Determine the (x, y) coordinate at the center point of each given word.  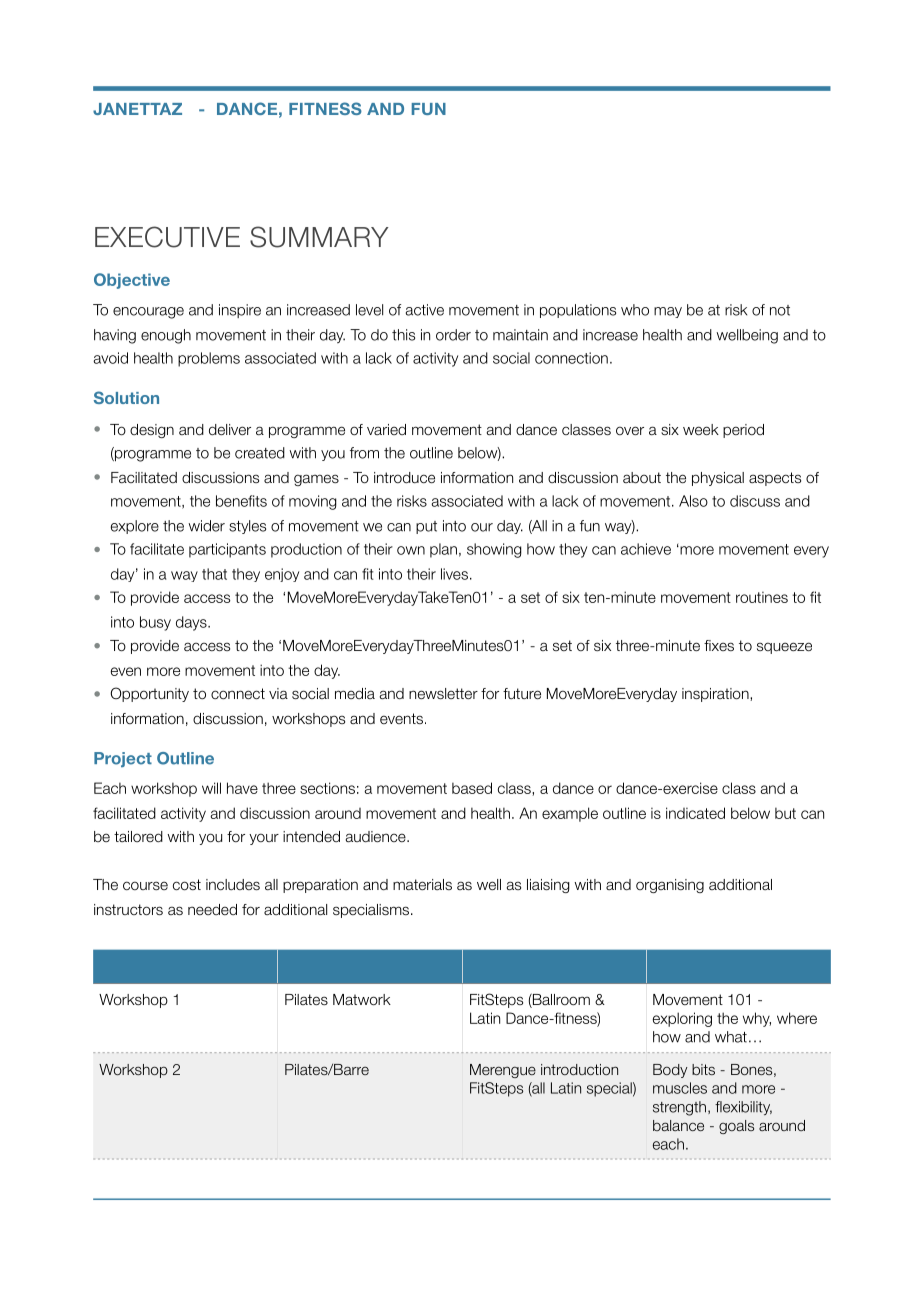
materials (422, 884)
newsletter (443, 693)
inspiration (716, 695)
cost (187, 885)
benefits (241, 501)
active (425, 310)
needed (212, 909)
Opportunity (149, 694)
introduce (404, 478)
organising (670, 886)
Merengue (503, 1071)
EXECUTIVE (167, 237)
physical (718, 479)
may (668, 312)
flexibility (743, 1108)
